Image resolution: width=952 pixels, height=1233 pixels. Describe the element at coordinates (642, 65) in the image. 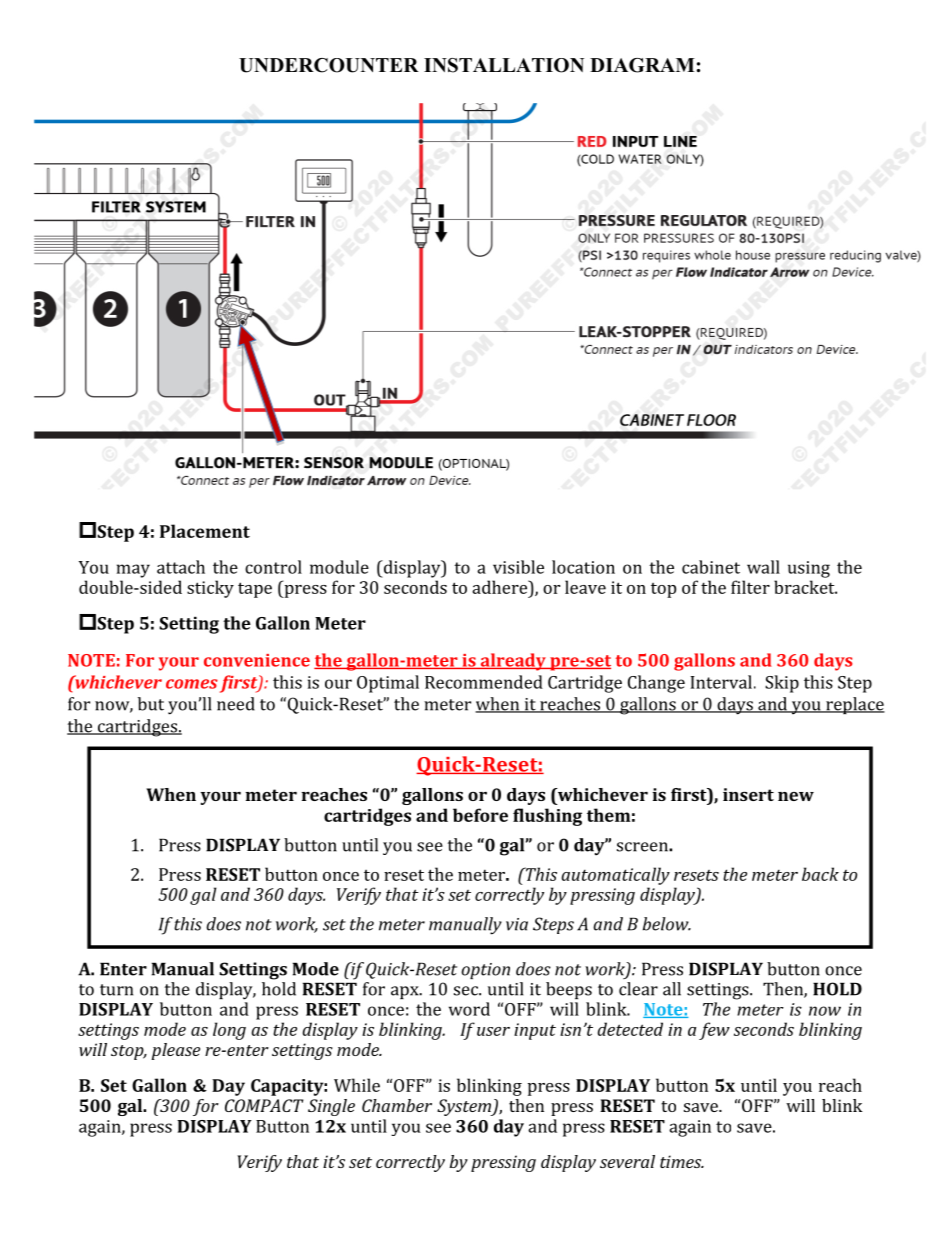

I see `DIAGRAM` at that location.
